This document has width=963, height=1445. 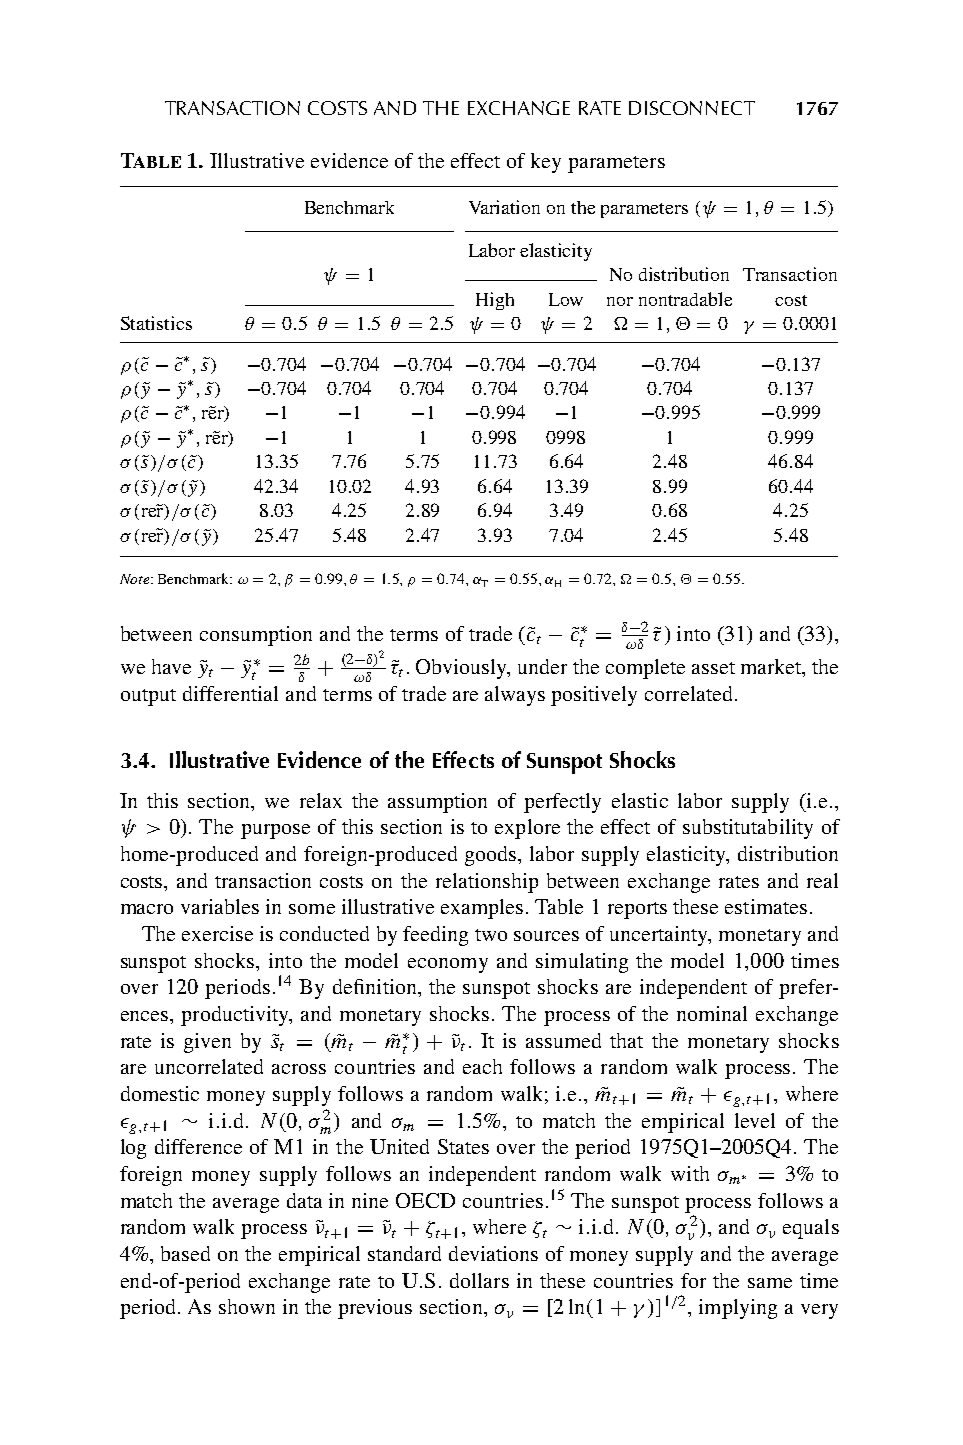 What do you see at coordinates (766, 906) in the document?
I see `estimates` at bounding box center [766, 906].
